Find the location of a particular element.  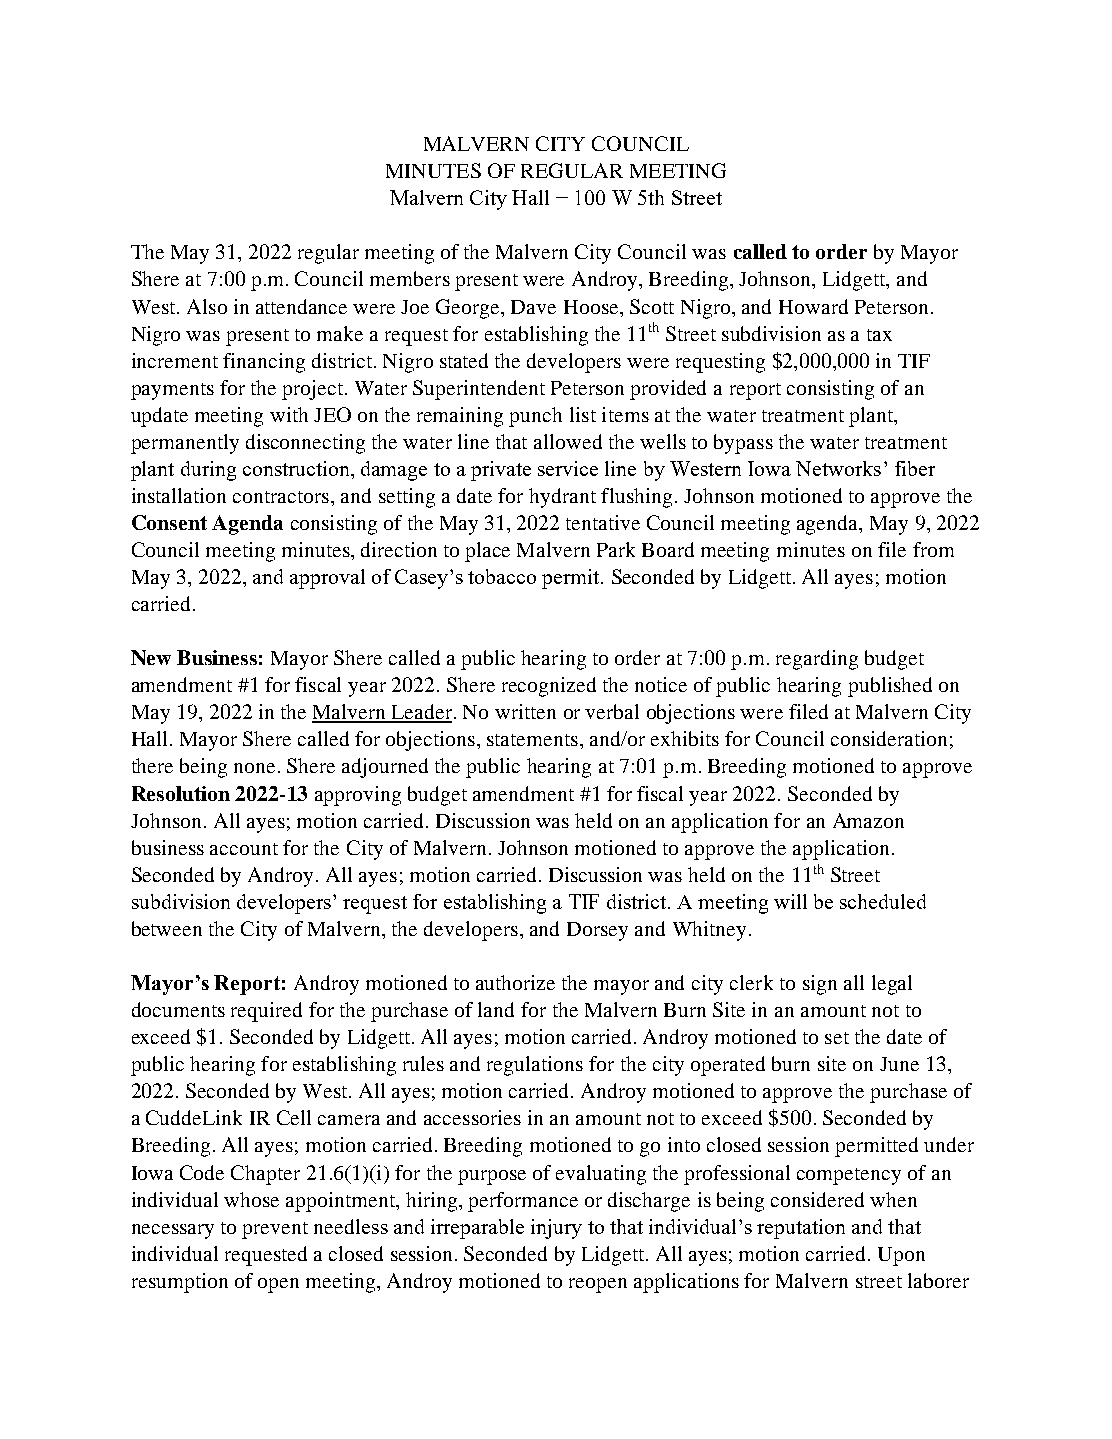

Dorsey is located at coordinates (597, 931).
